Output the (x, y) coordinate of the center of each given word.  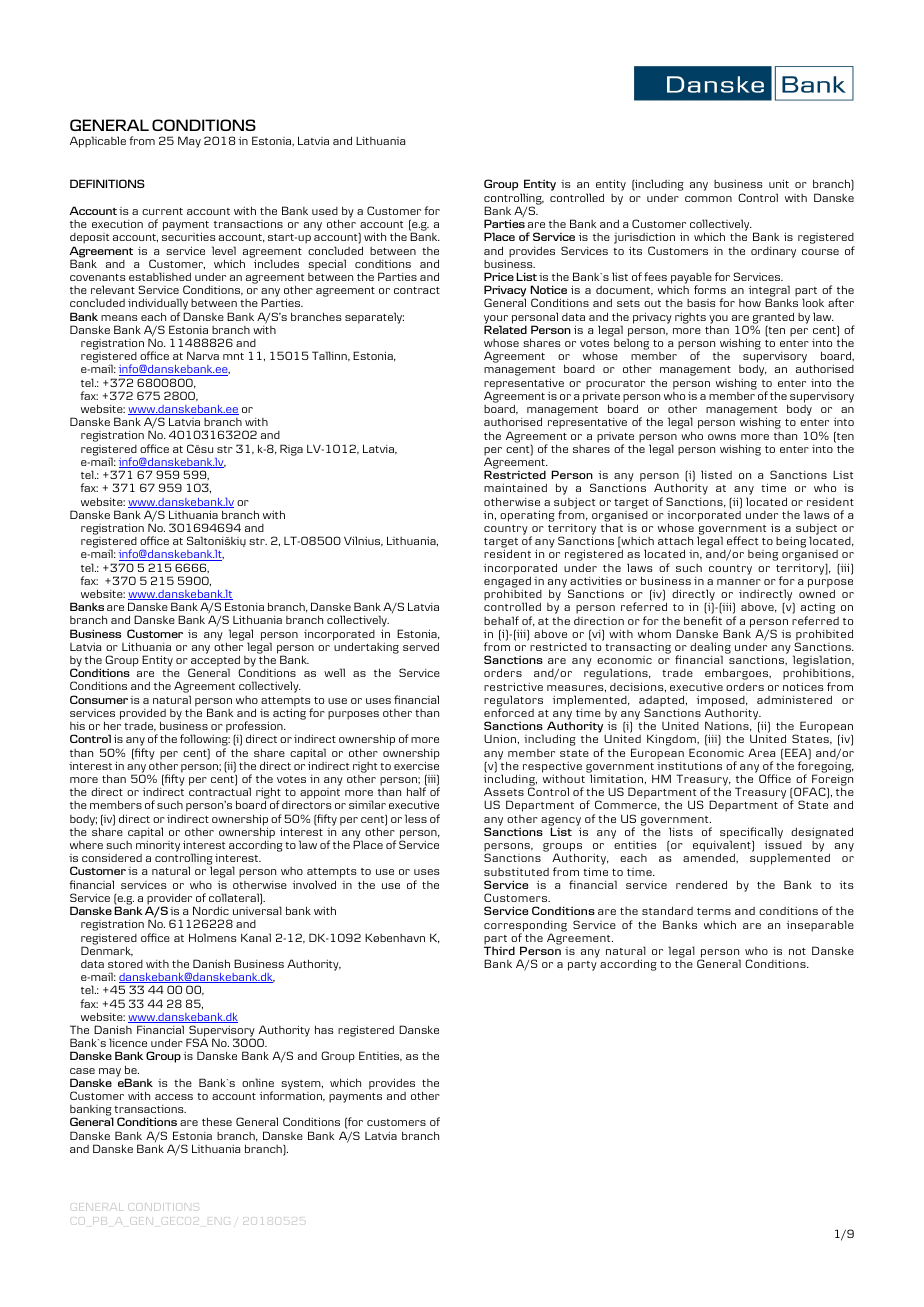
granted (772, 319)
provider (170, 900)
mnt (233, 356)
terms (714, 911)
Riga (291, 450)
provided (143, 715)
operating (527, 516)
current (162, 211)
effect (742, 540)
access (174, 1097)
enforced (509, 712)
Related (505, 329)
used (325, 211)
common (708, 199)
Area (761, 752)
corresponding (525, 927)
